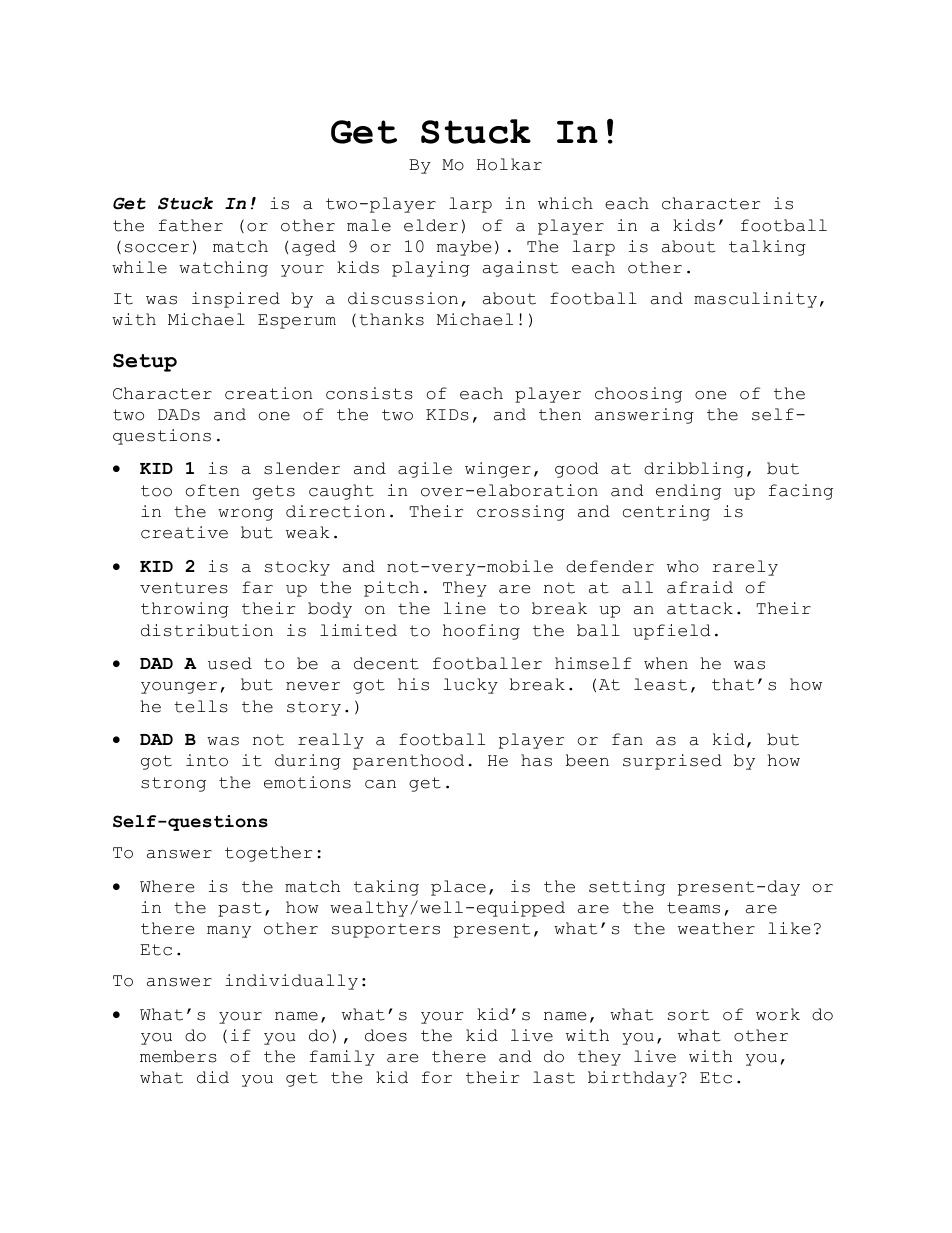 Image resolution: width=952 pixels, height=1233 pixels. What do you see at coordinates (498, 470) in the screenshot?
I see `winger` at bounding box center [498, 470].
